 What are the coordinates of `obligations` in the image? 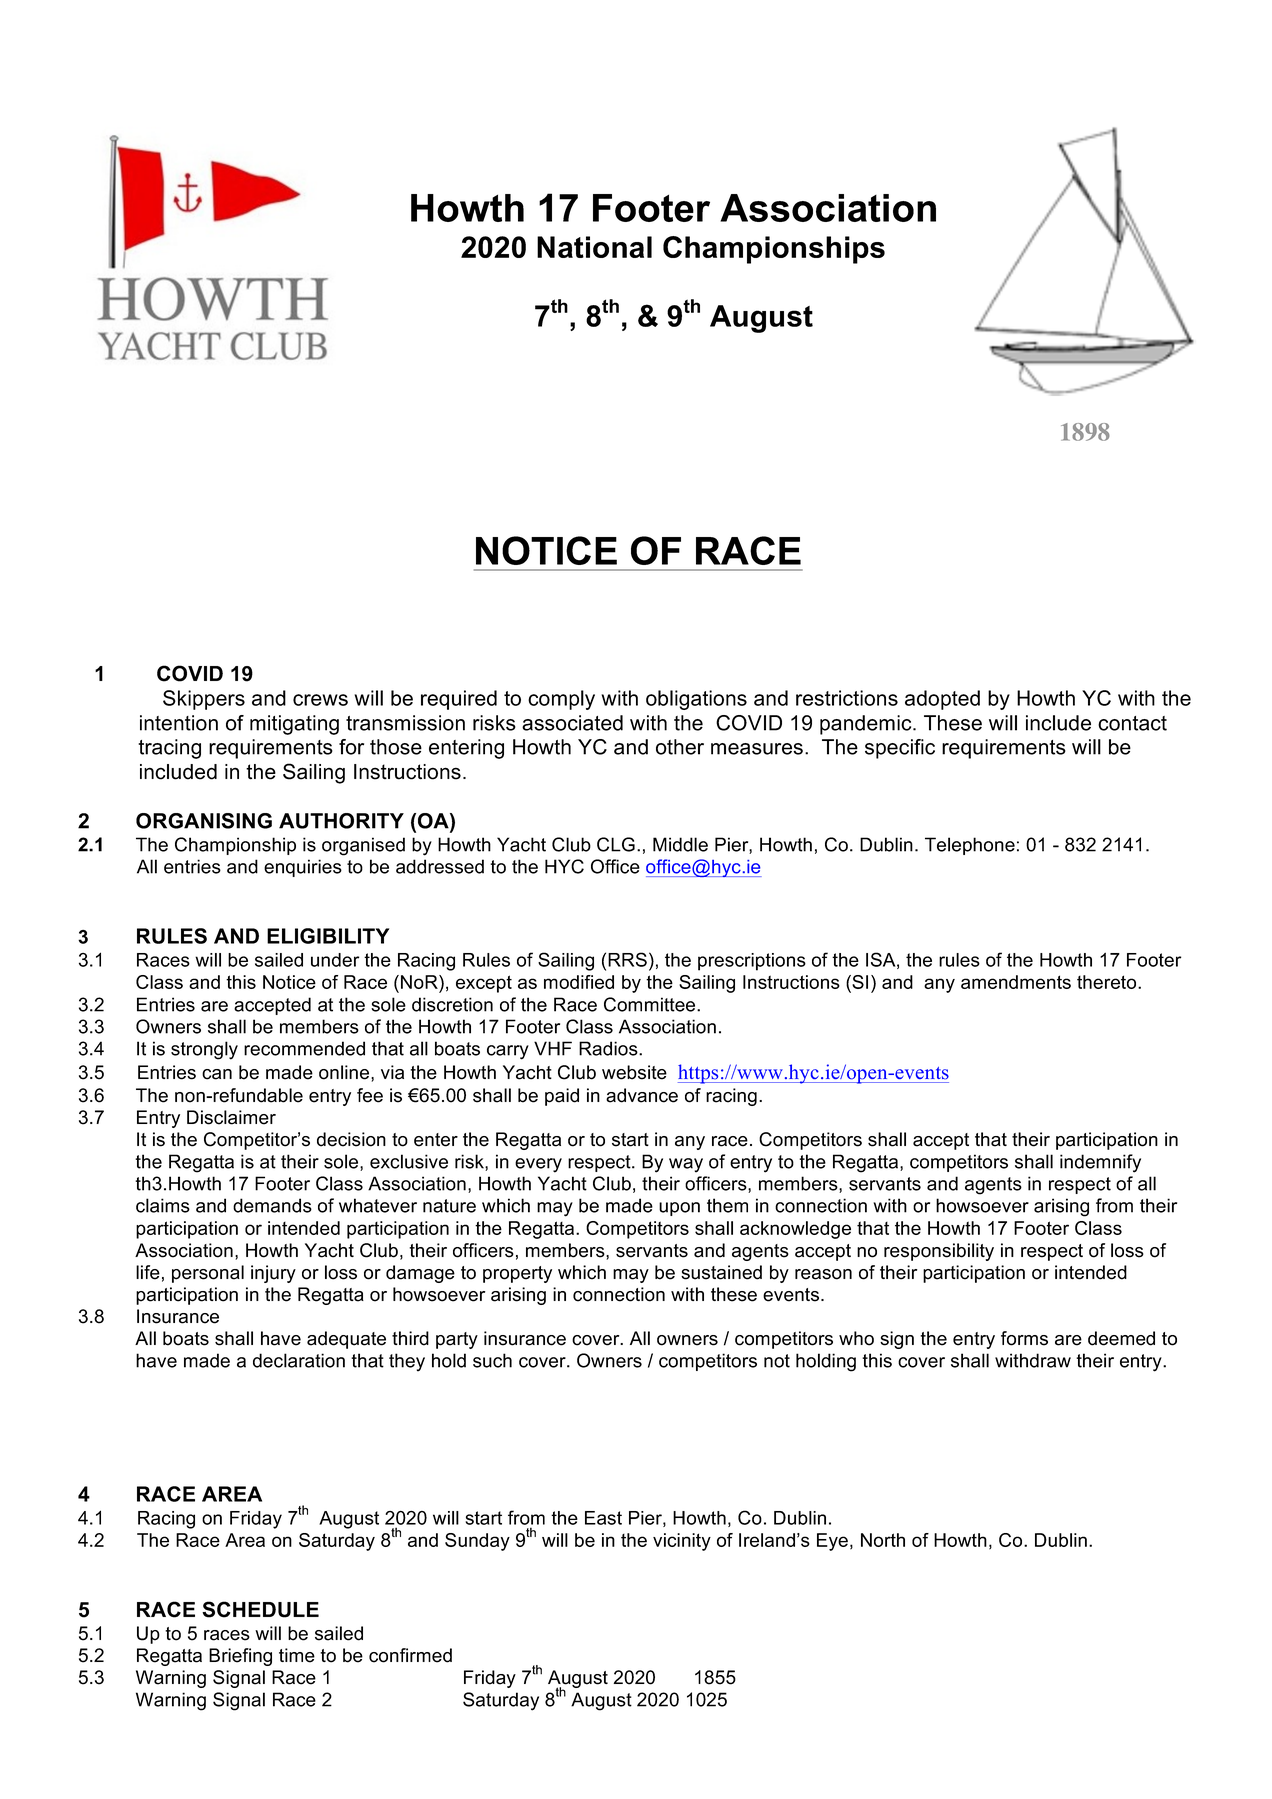 It's located at (696, 700).
